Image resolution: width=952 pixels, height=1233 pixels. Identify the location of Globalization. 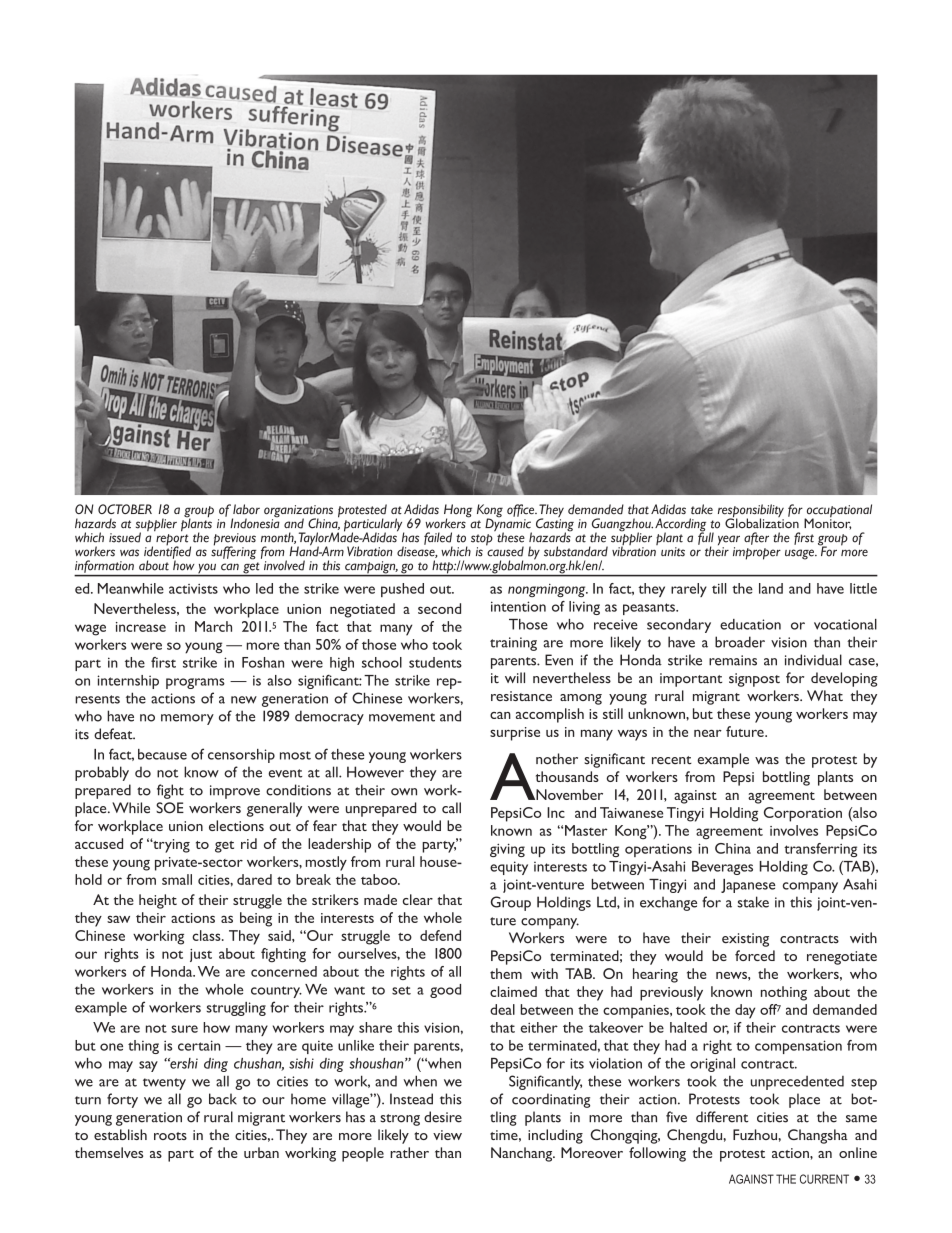
(762, 522).
